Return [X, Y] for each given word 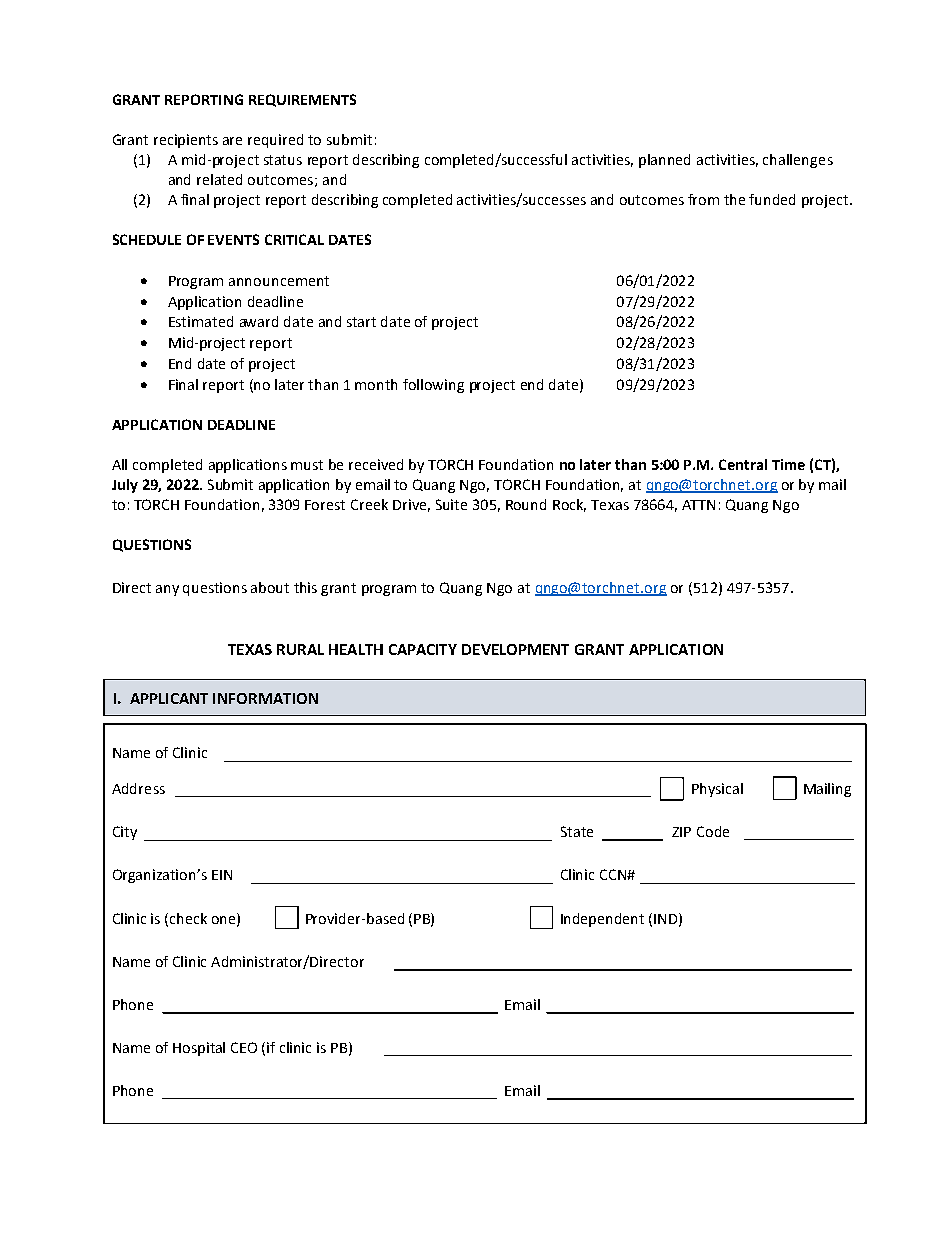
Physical [717, 790]
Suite [451, 504]
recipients [186, 141]
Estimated [201, 321]
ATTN [698, 505]
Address [138, 788]
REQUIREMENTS [302, 100]
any [167, 590]
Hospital [199, 1049]
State [577, 831]
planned [664, 161]
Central [743, 464]
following [433, 386]
